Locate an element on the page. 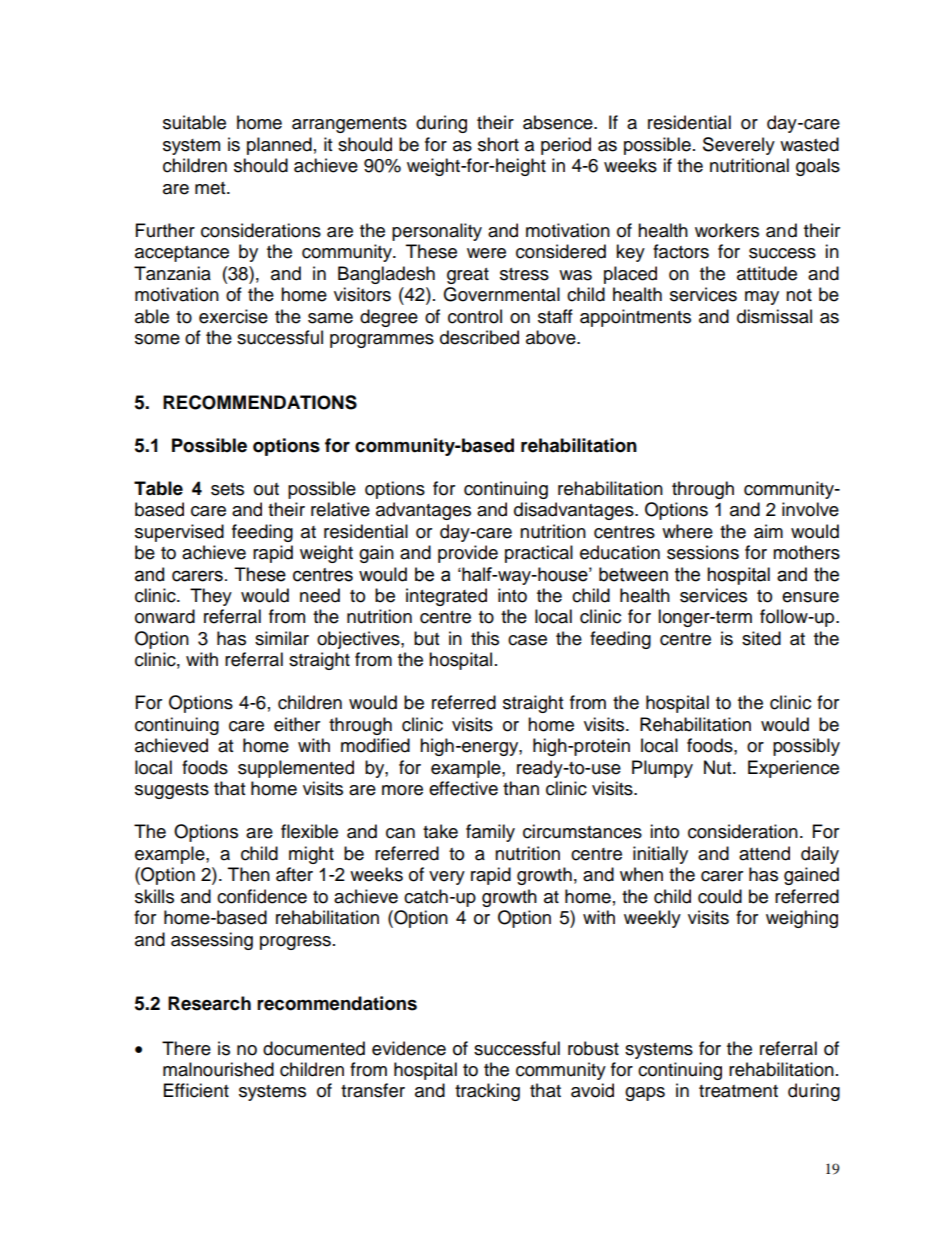 This document has height=1233, width=952. Then is located at coordinates (249, 874).
